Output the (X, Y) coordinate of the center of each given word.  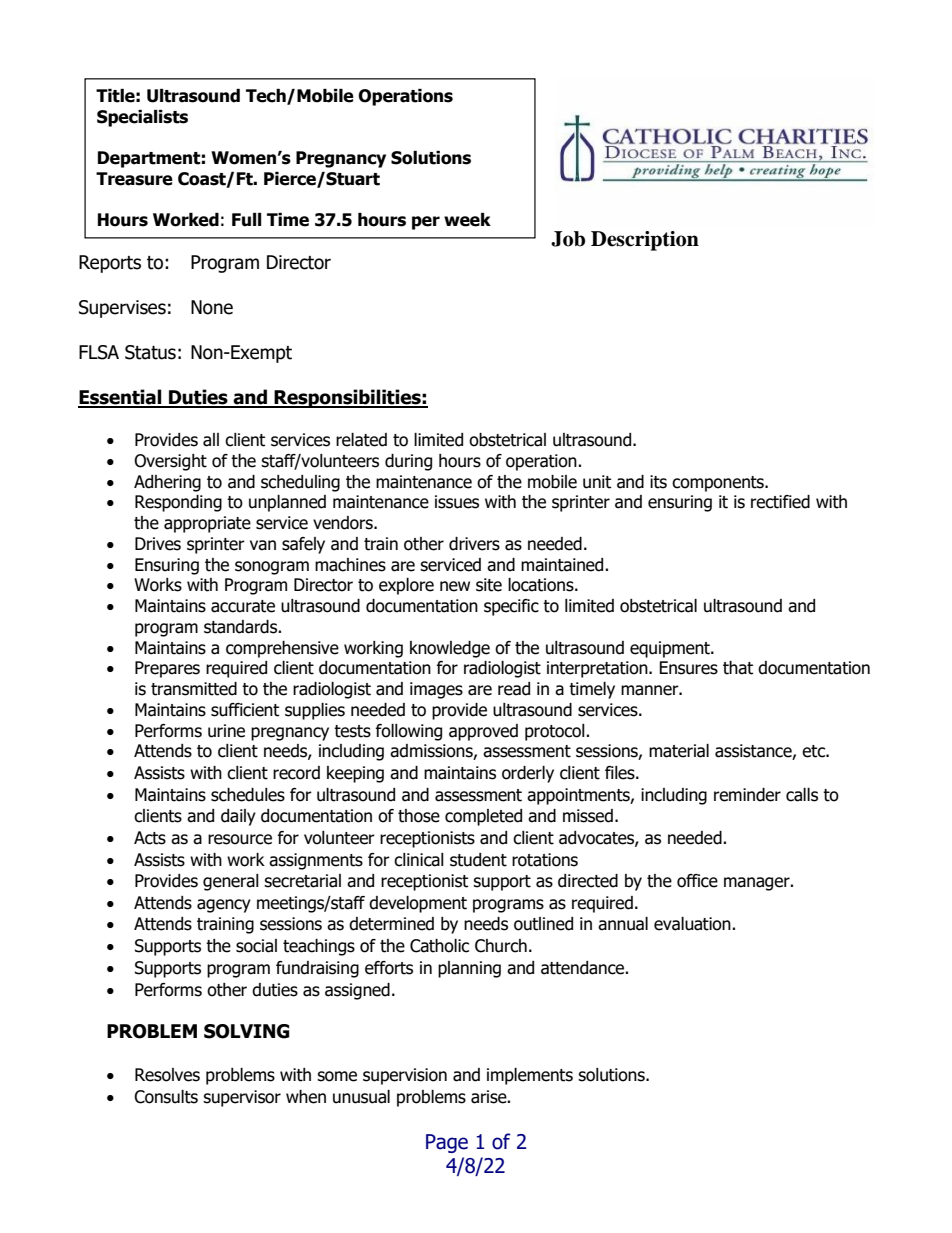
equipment (671, 649)
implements (530, 1076)
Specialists (142, 118)
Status (150, 352)
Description (645, 241)
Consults (166, 1097)
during (408, 462)
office (697, 881)
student (478, 860)
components (719, 484)
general (231, 882)
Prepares (167, 669)
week (467, 220)
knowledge (450, 649)
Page (447, 1143)
